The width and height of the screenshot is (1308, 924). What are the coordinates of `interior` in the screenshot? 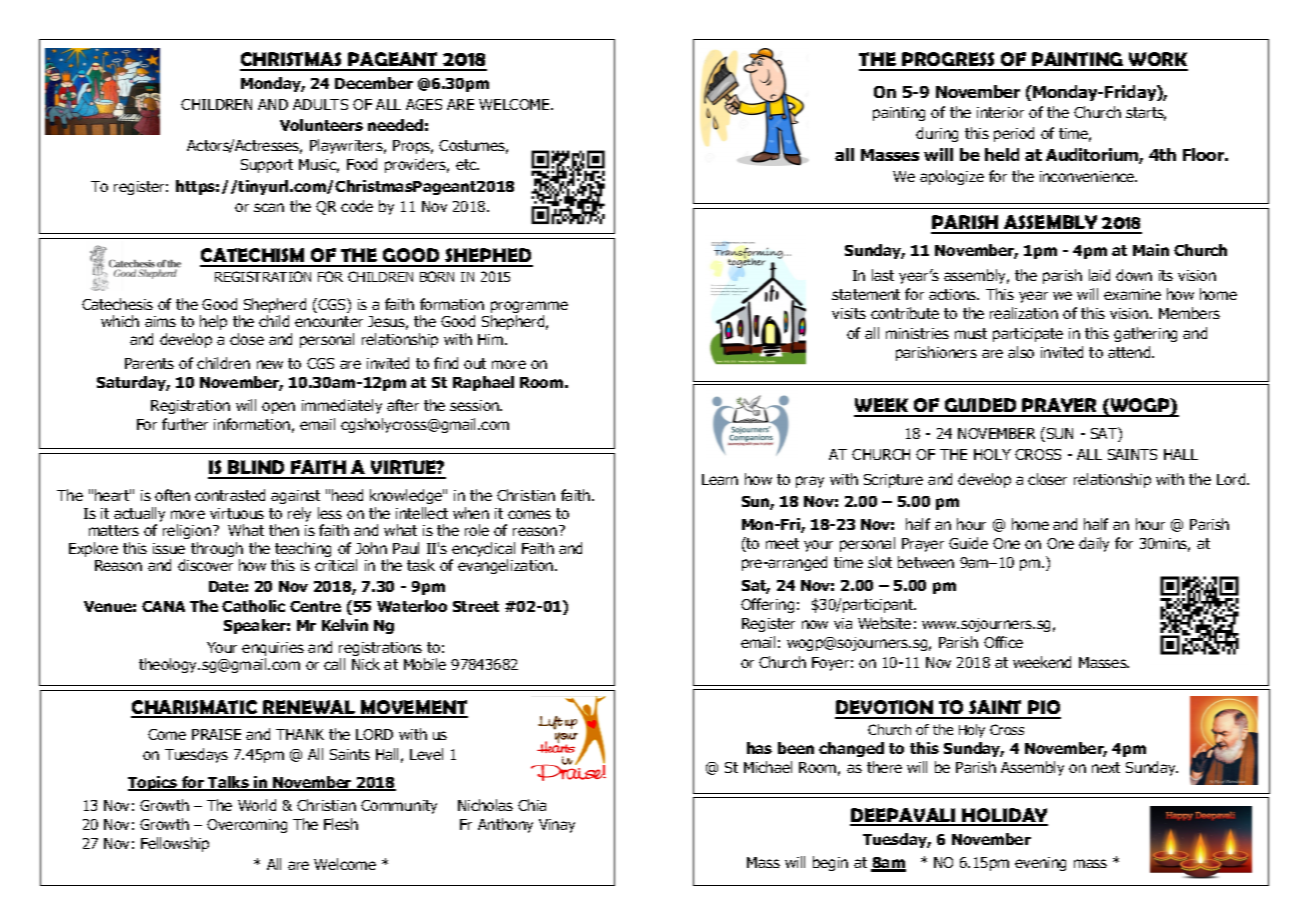 It's located at (1000, 112).
